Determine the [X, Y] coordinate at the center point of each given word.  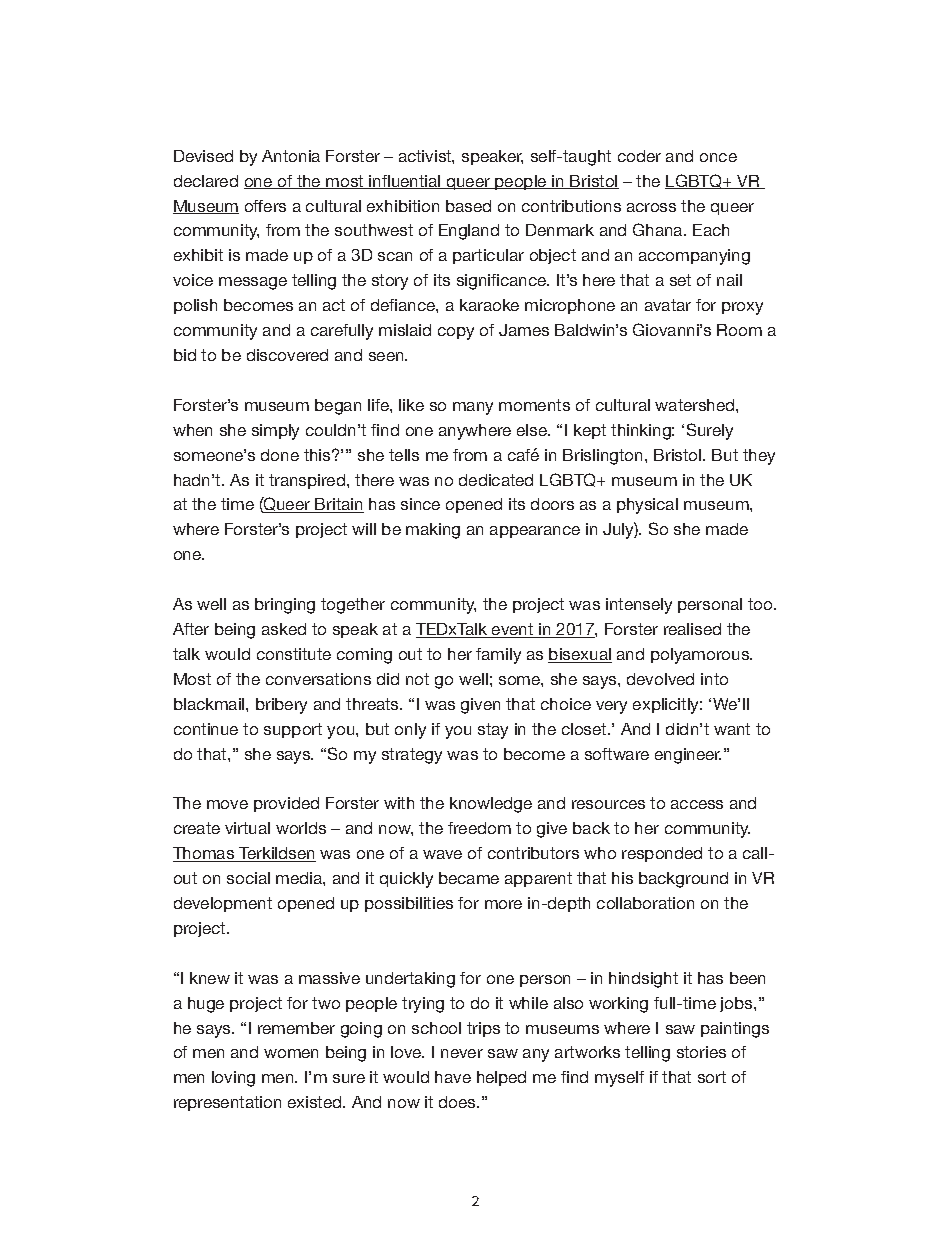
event [513, 630]
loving [233, 1079]
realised [692, 629]
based [468, 206]
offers [265, 206]
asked [284, 629]
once [718, 157]
